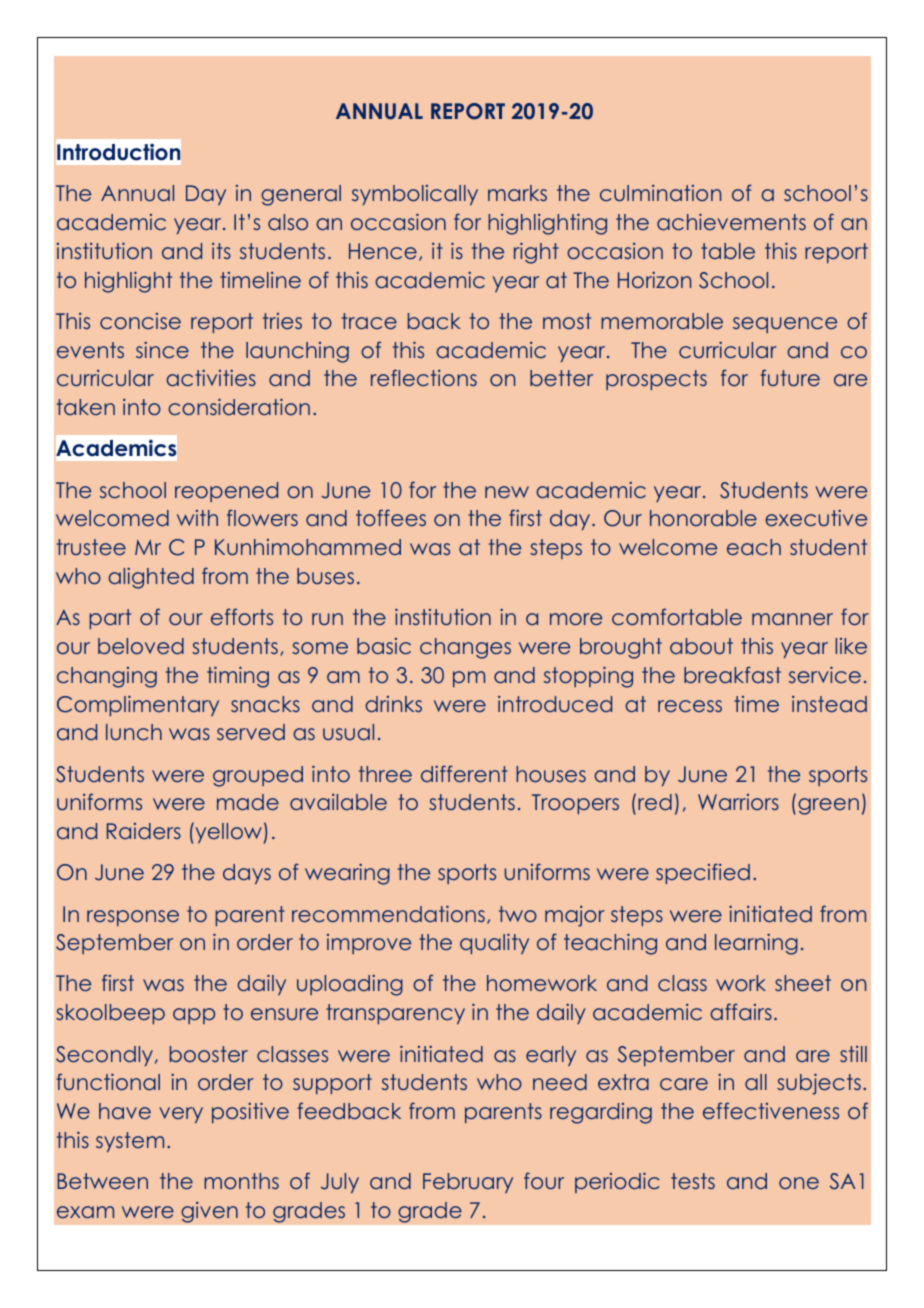 The image size is (924, 1308). What do you see at coordinates (517, 193) in the image?
I see `marks` at bounding box center [517, 193].
